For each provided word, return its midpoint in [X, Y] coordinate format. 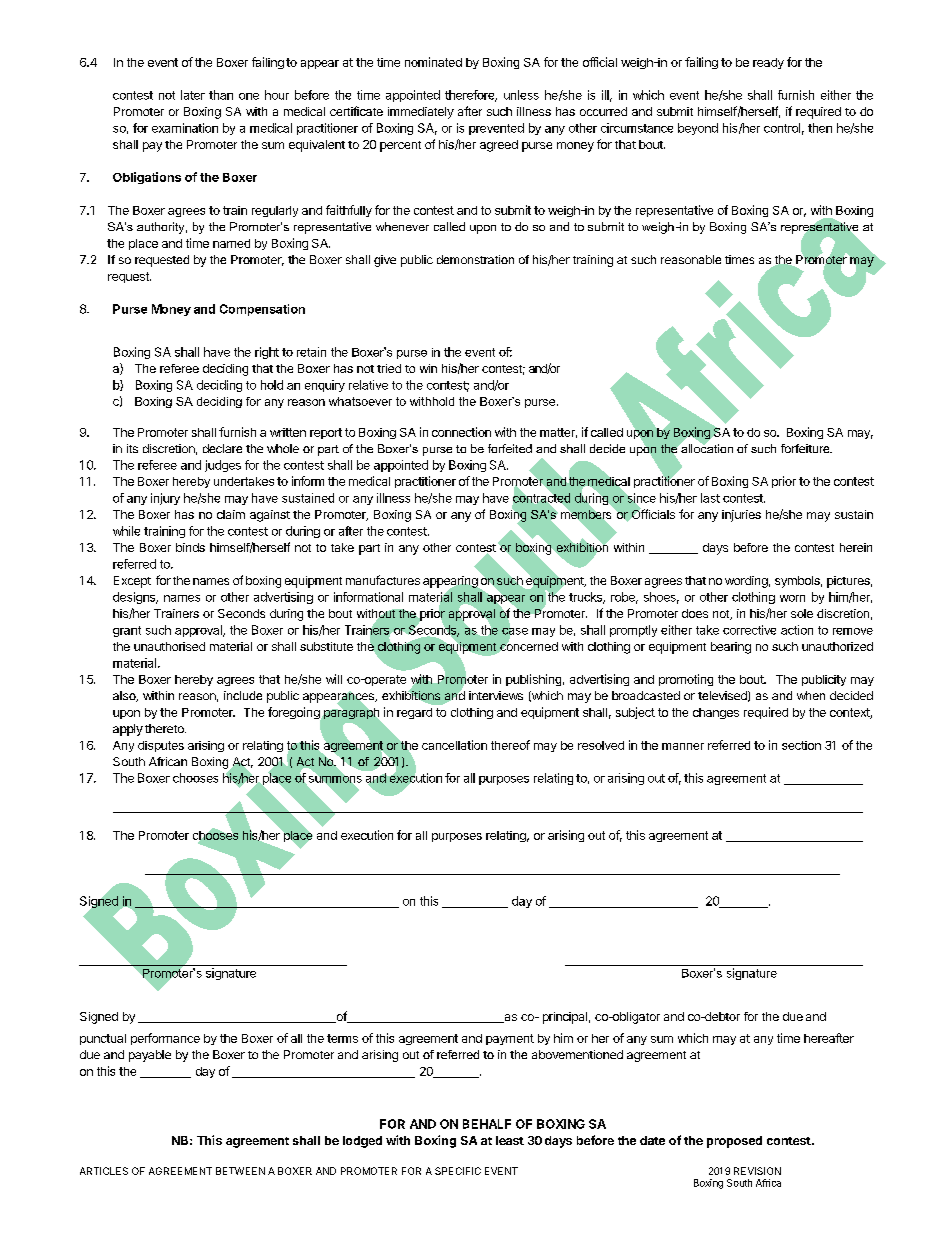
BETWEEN [240, 1171]
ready [768, 63]
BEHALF [487, 1124]
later [193, 95]
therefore [471, 96]
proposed [734, 1142]
